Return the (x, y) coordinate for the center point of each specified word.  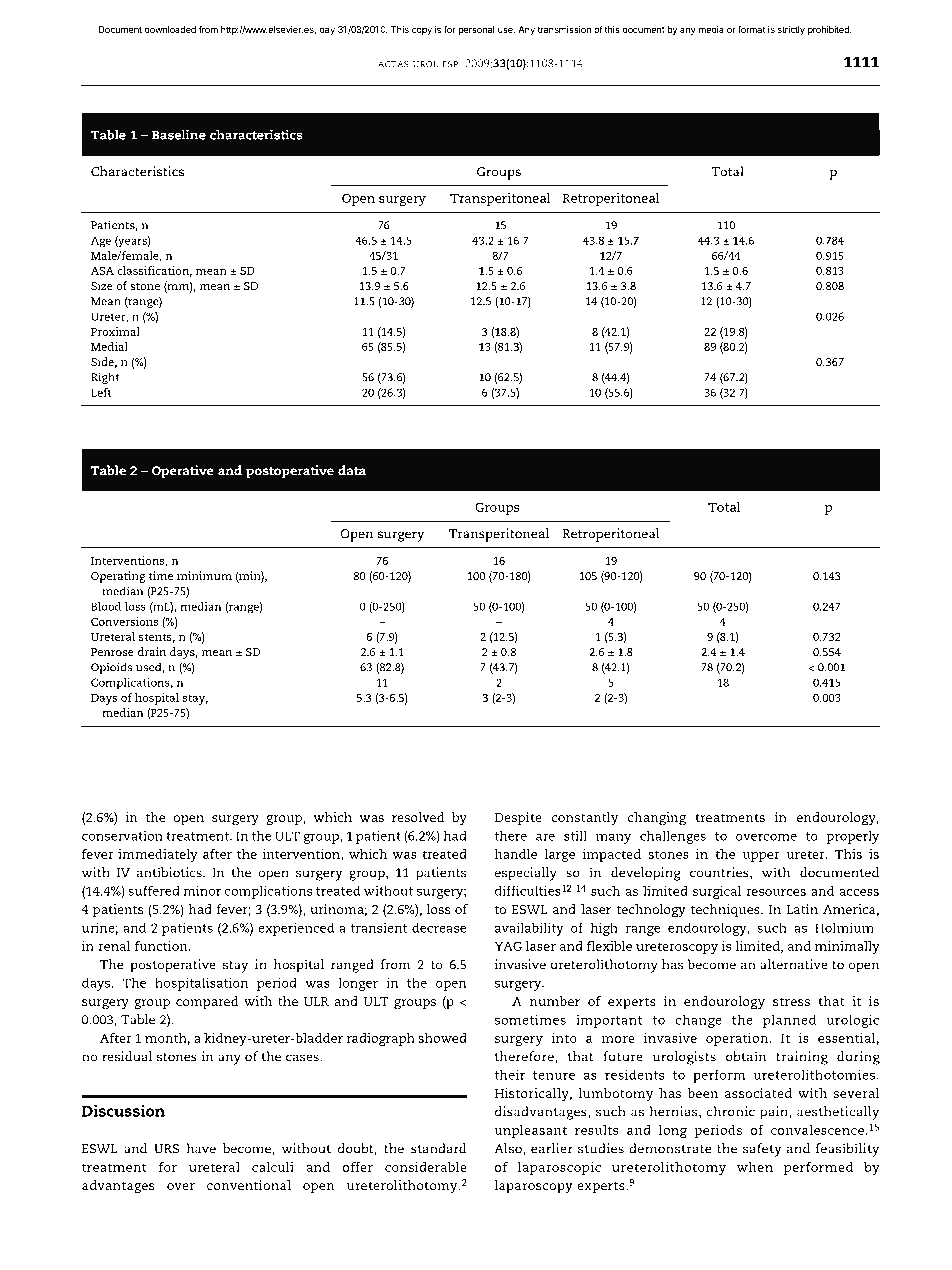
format (752, 29)
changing (657, 819)
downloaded (170, 29)
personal (476, 30)
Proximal (115, 331)
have (201, 1148)
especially (526, 874)
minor (202, 891)
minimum (204, 575)
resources (776, 892)
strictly (791, 30)
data (352, 470)
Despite (518, 819)
